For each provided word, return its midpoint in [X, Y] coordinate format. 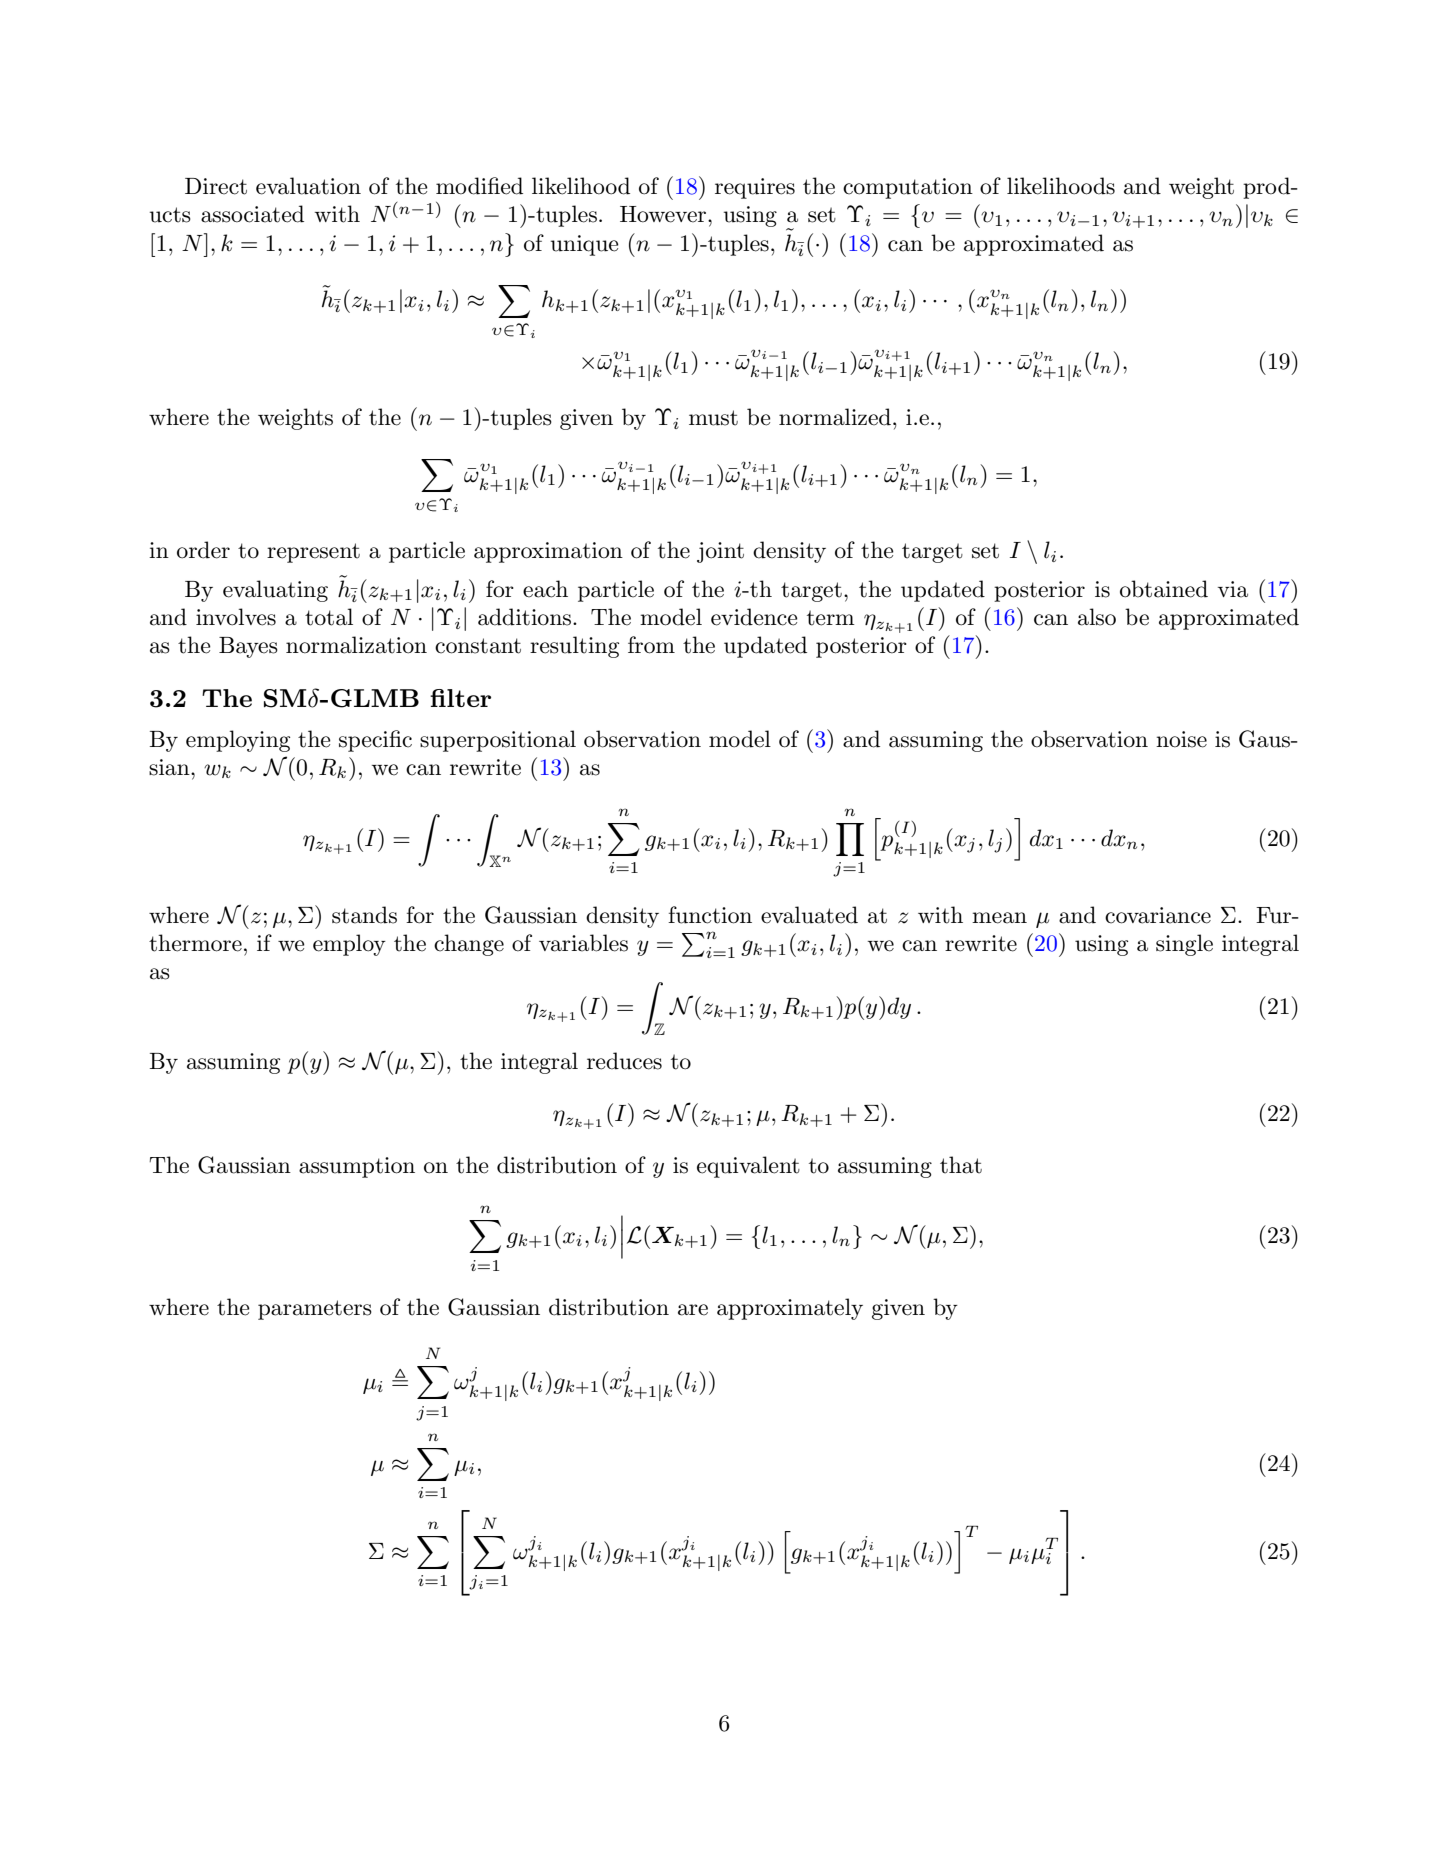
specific [375, 741]
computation [908, 188]
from [651, 645]
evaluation [308, 186]
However [664, 214]
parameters [315, 1310]
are [693, 1310]
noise [1181, 739]
